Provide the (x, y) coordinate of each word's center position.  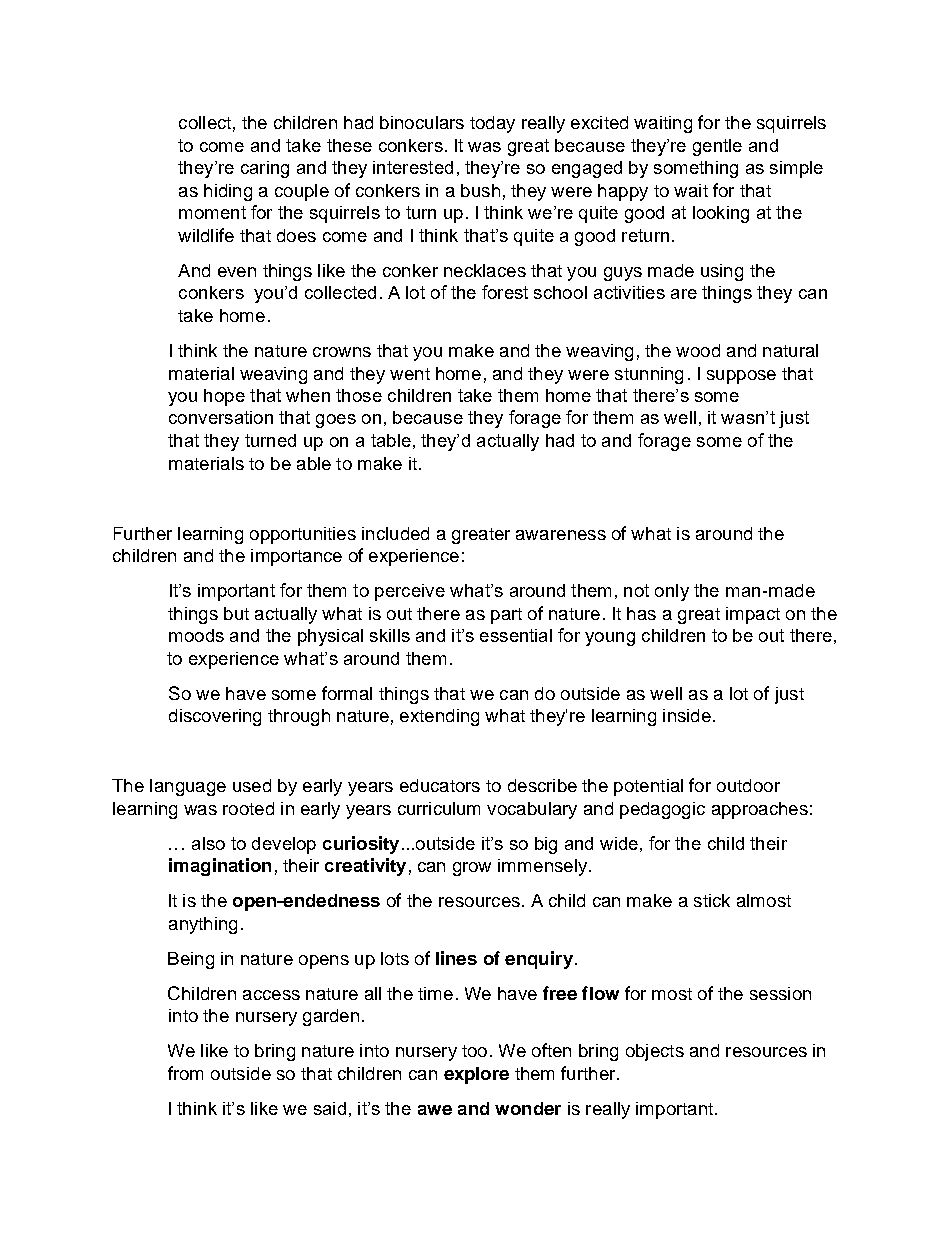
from (185, 1073)
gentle (717, 147)
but (236, 613)
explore (476, 1075)
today (492, 124)
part (506, 616)
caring (265, 169)
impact (753, 615)
